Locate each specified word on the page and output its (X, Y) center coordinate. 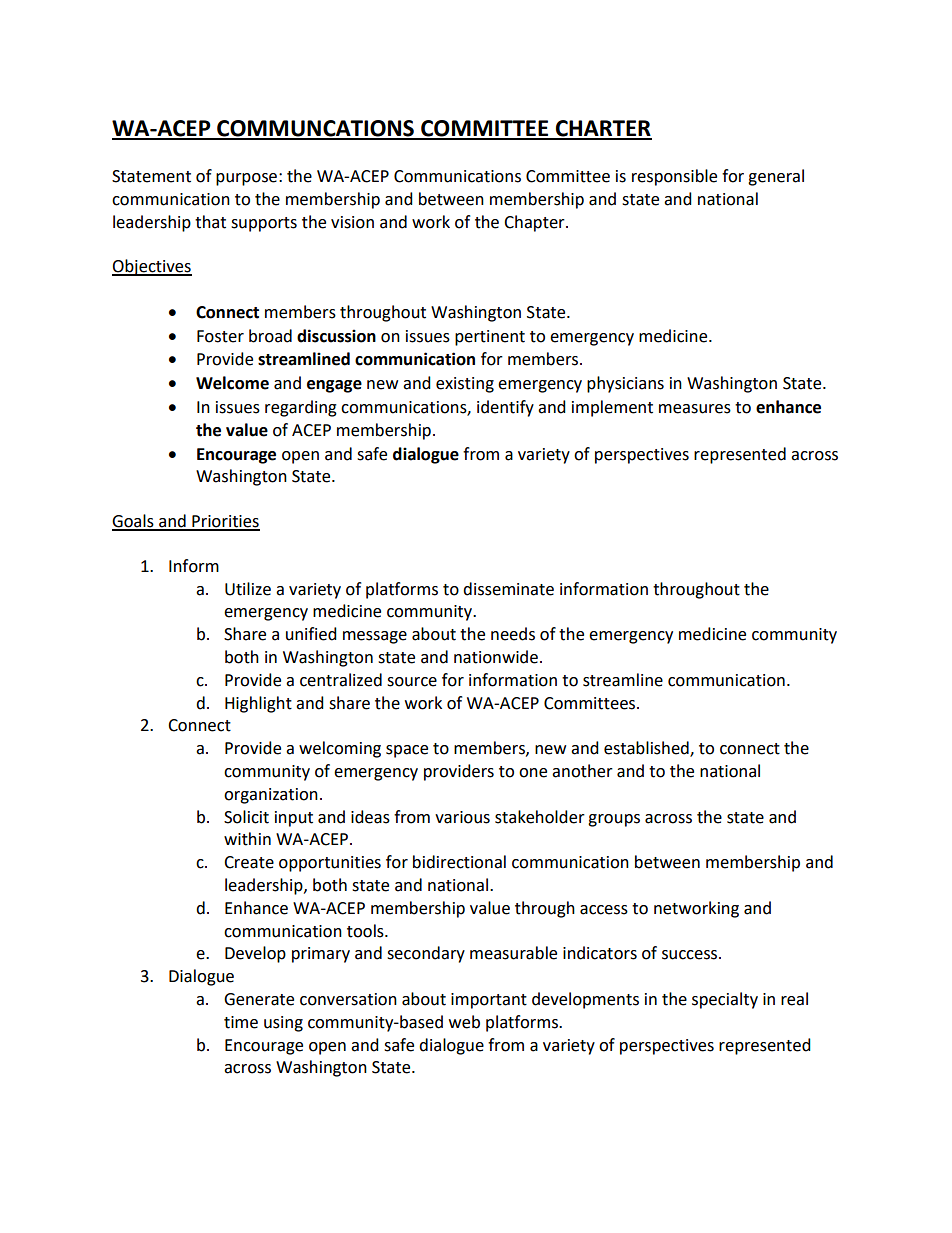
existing (465, 385)
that (210, 222)
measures (695, 409)
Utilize (248, 589)
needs (513, 634)
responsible (674, 177)
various (462, 817)
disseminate (508, 589)
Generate (259, 999)
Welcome (232, 383)
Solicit (246, 817)
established (647, 749)
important (489, 1001)
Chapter (535, 223)
